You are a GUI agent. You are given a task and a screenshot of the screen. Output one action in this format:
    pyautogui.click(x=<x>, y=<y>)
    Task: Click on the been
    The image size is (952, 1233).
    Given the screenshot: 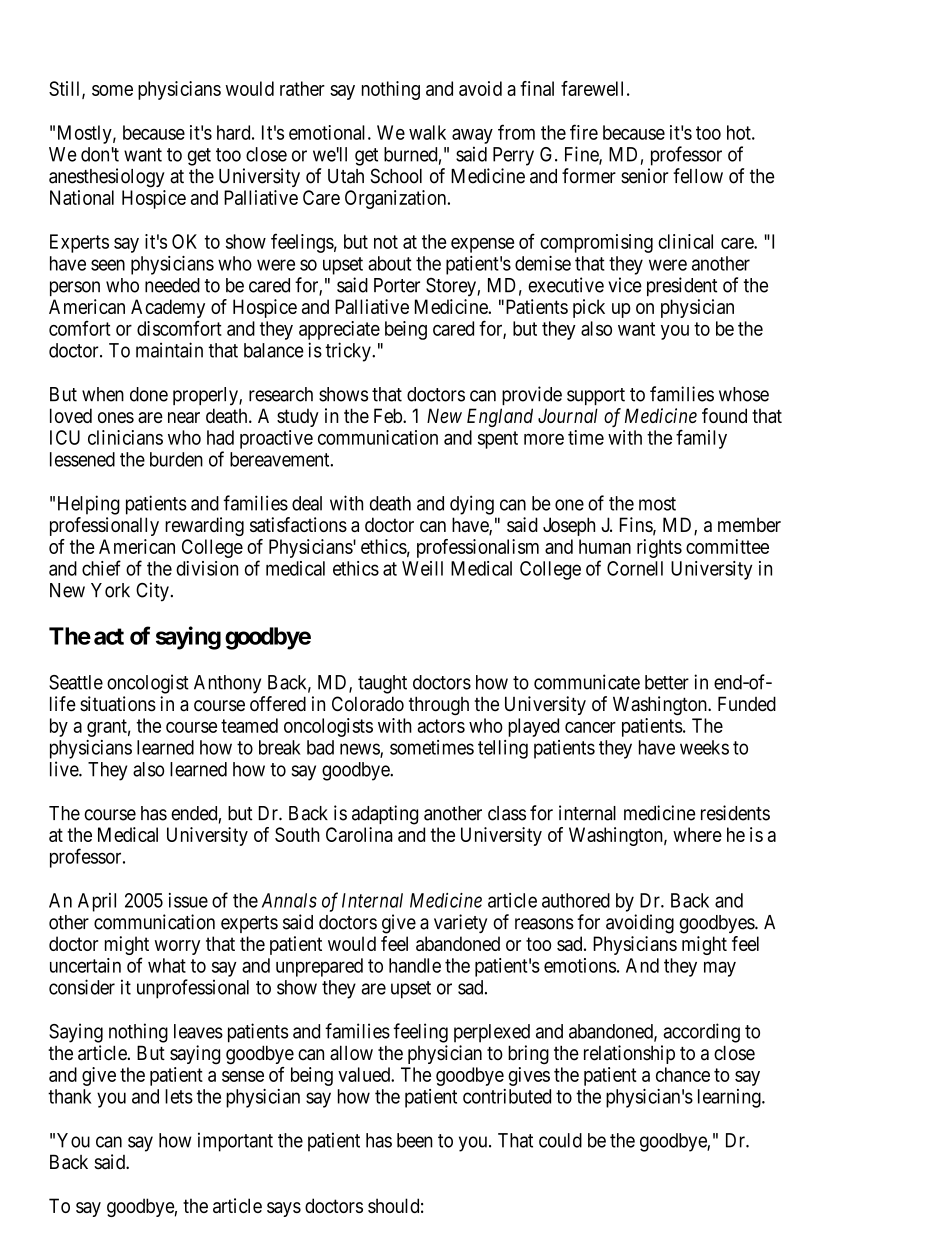 What is the action you would take?
    pyautogui.click(x=415, y=1140)
